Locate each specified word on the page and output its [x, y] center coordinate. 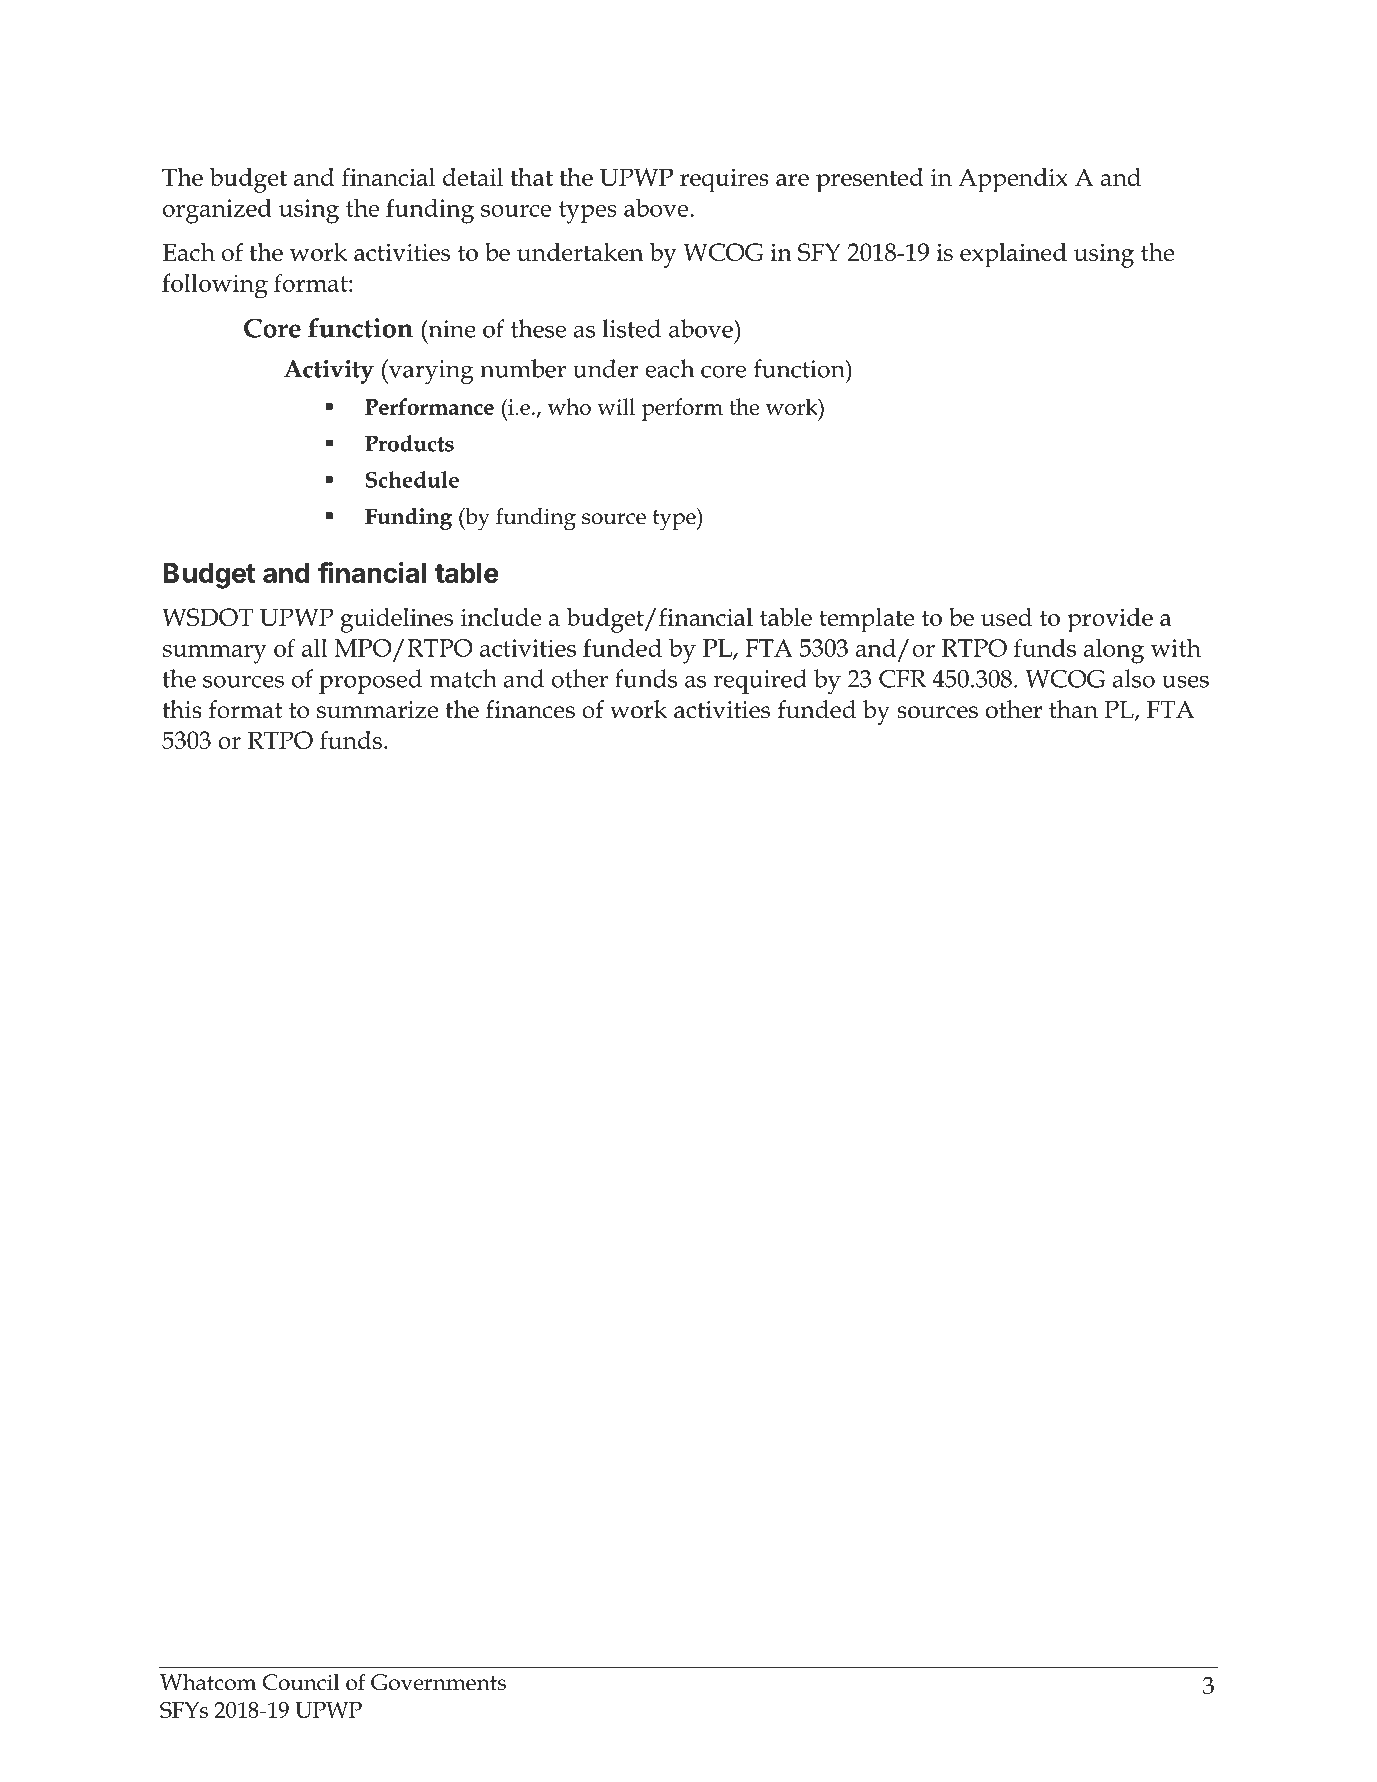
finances [530, 709]
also [1134, 678]
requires [724, 181]
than [1073, 709]
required [760, 681]
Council [301, 1682]
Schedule [412, 479]
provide [1110, 620]
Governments [438, 1682]
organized [217, 211]
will [616, 406]
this [182, 709]
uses [1185, 681]
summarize [377, 710]
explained [1013, 255]
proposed [370, 681]
